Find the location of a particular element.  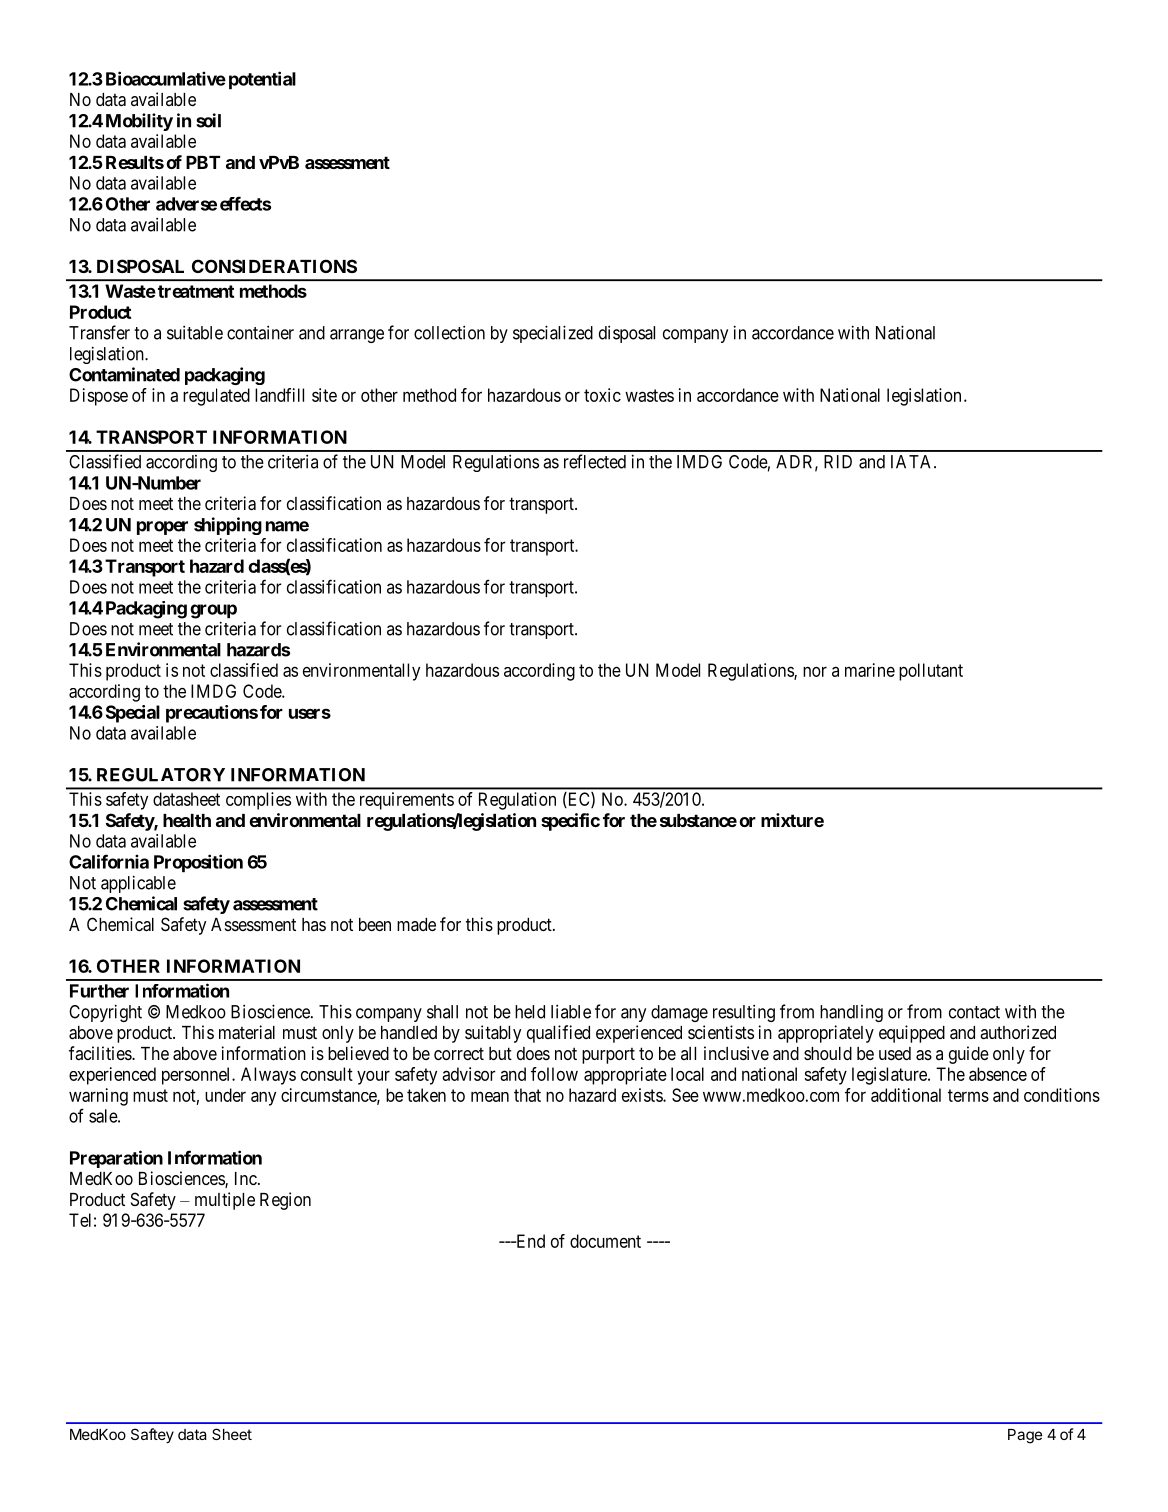

IATA is located at coordinates (913, 462).
